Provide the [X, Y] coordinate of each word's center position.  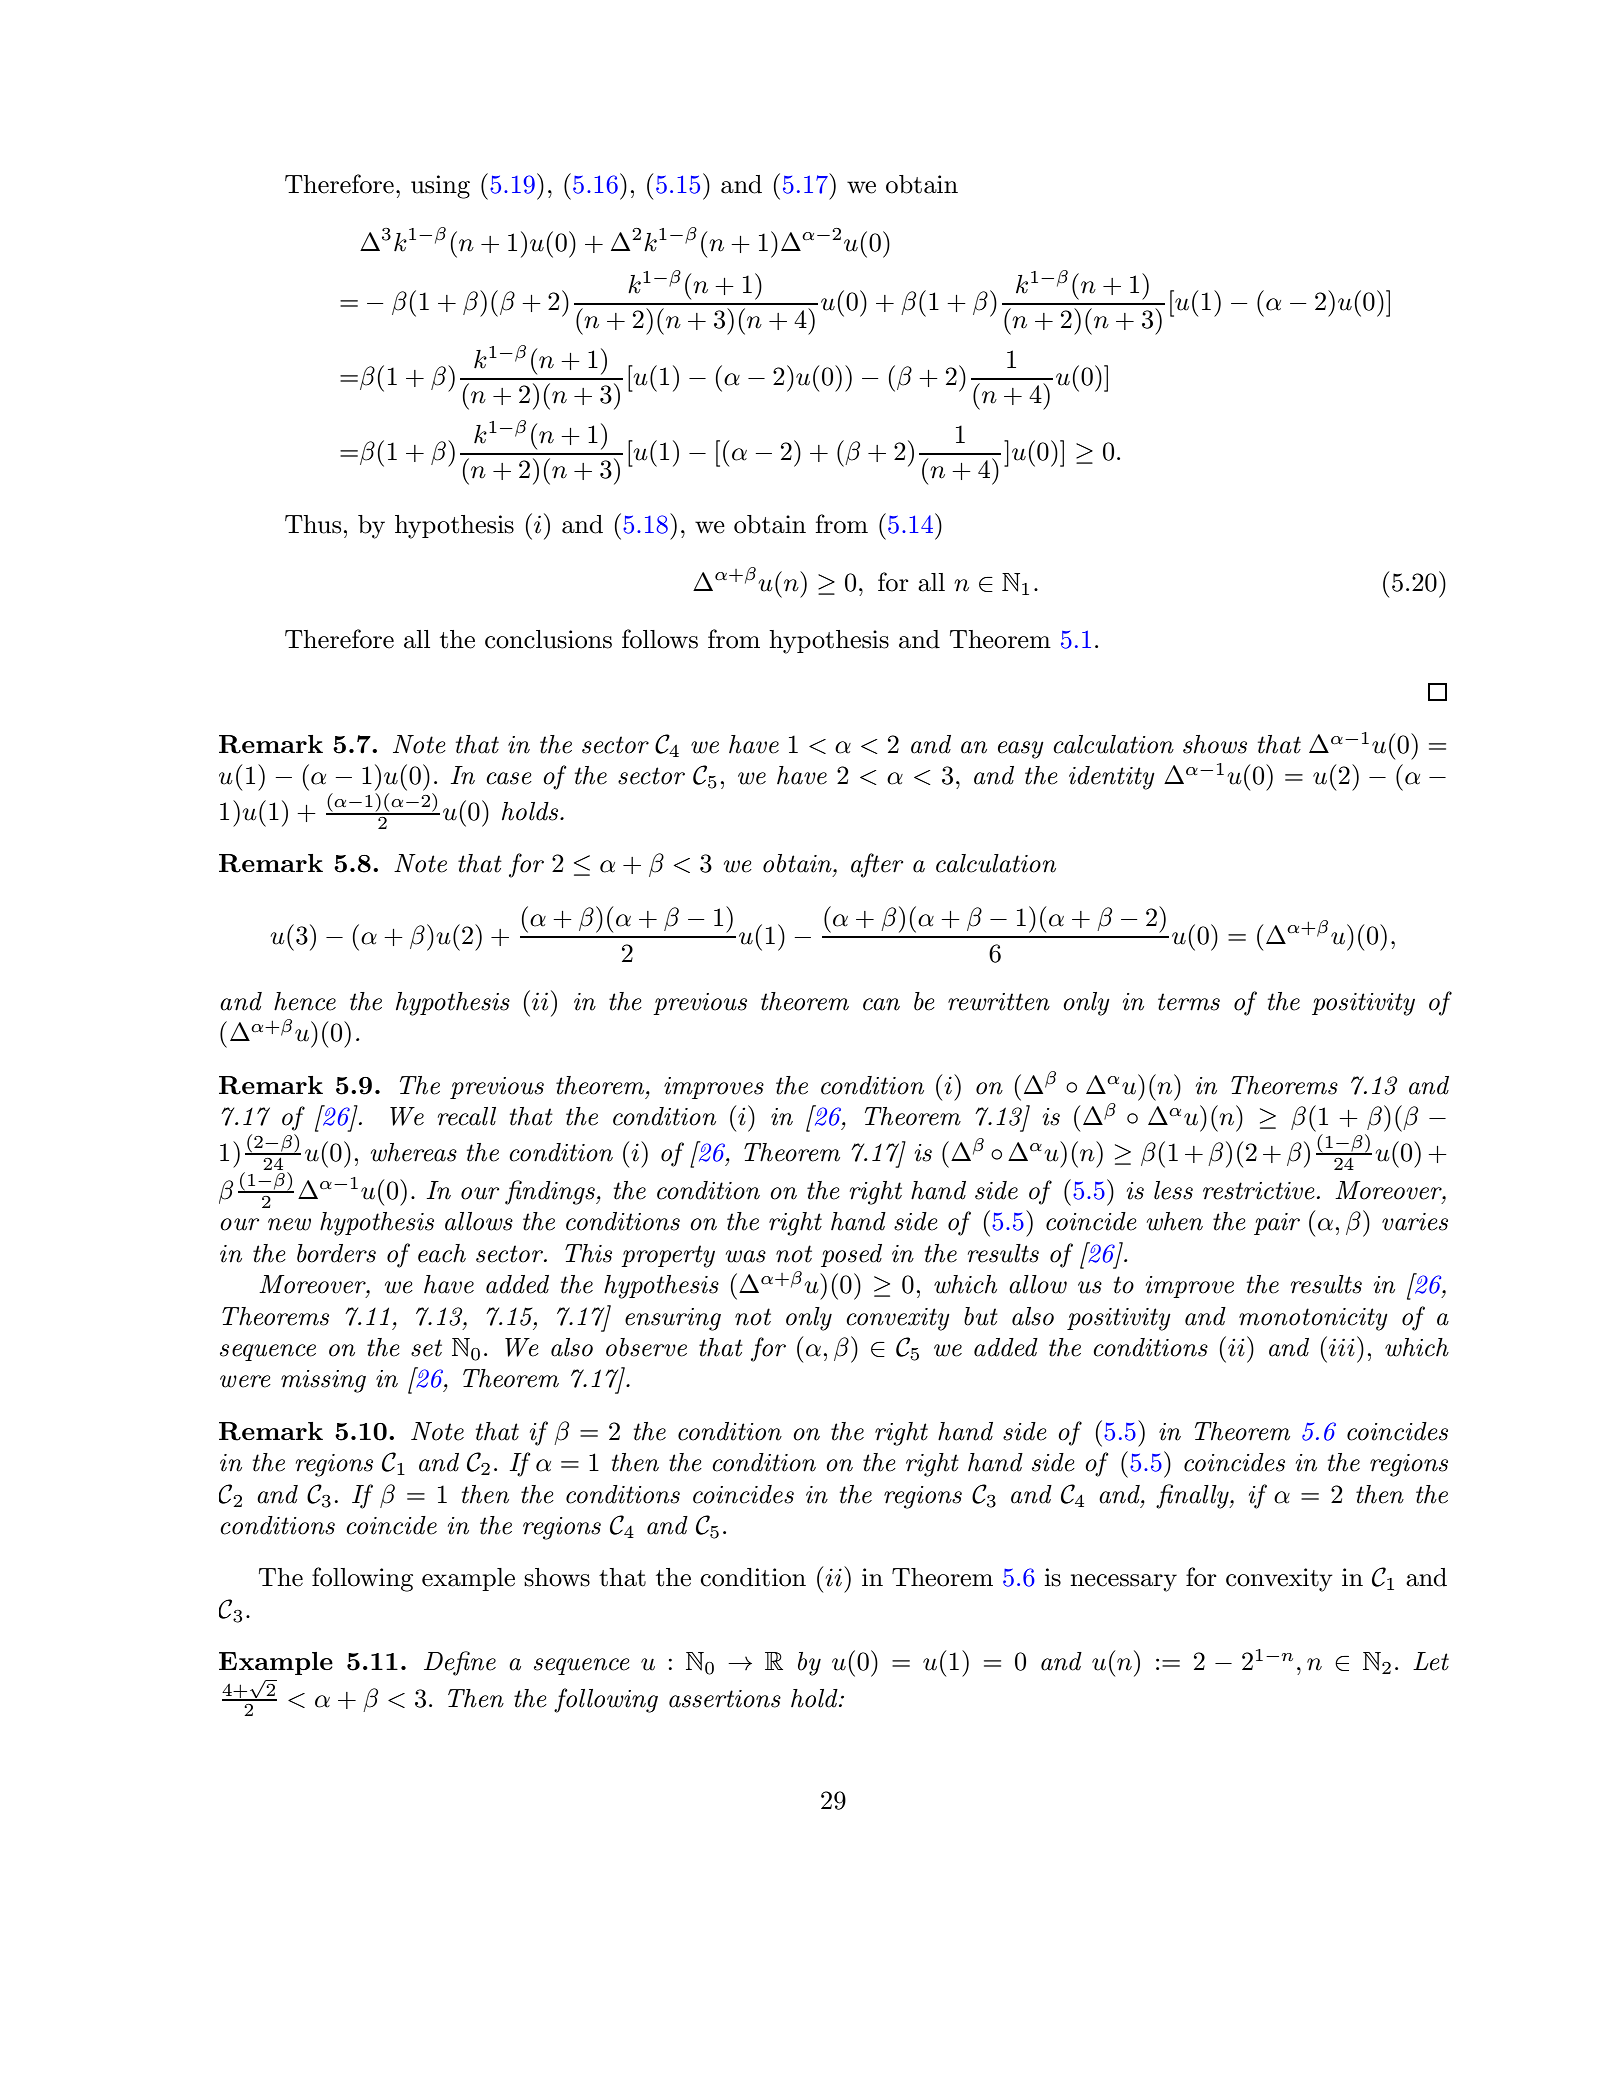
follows [660, 639]
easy [1021, 750]
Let [1431, 1661]
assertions [725, 1699]
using [440, 187]
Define [460, 1663]
